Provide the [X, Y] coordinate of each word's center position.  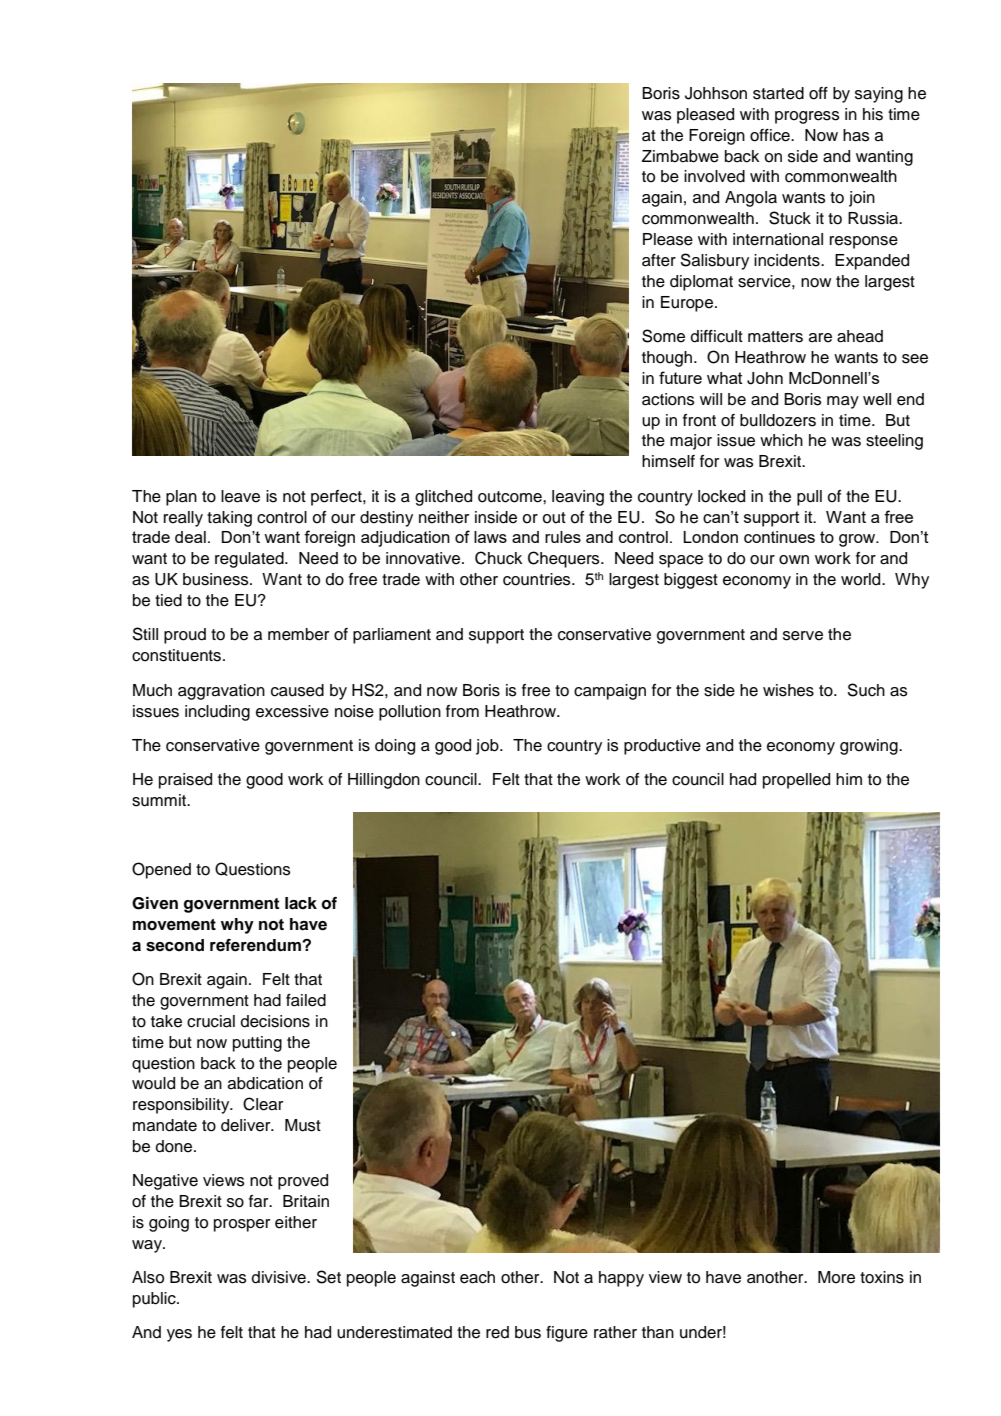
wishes [788, 690]
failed [306, 1000]
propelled [796, 781]
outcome [511, 497]
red [497, 1332]
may [843, 402]
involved [714, 176]
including [217, 713]
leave [240, 496]
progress [807, 117]
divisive [280, 1277]
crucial [211, 1021]
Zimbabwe [680, 156]
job [488, 747]
